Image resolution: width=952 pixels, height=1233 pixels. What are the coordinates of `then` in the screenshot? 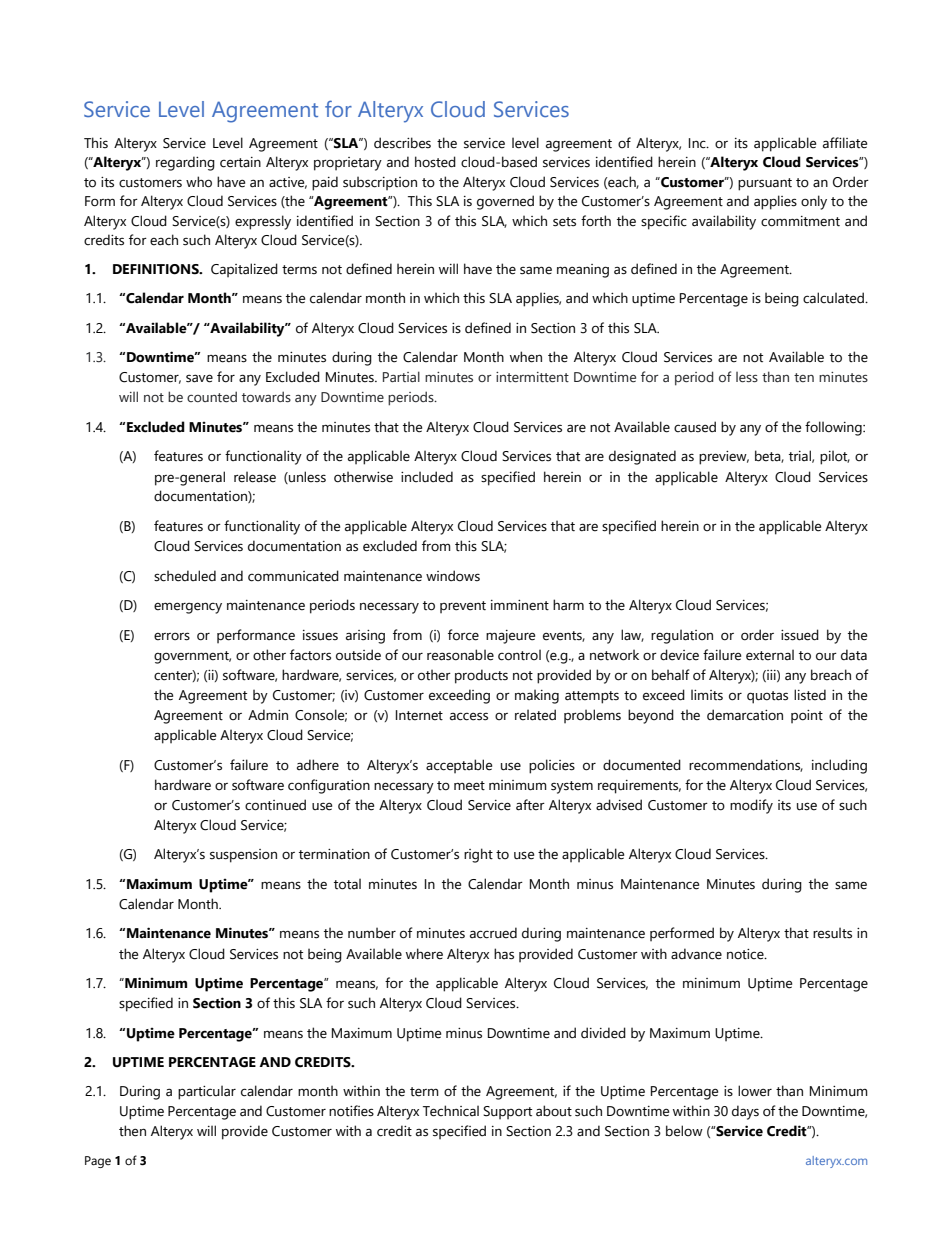 It's located at (132, 1131).
